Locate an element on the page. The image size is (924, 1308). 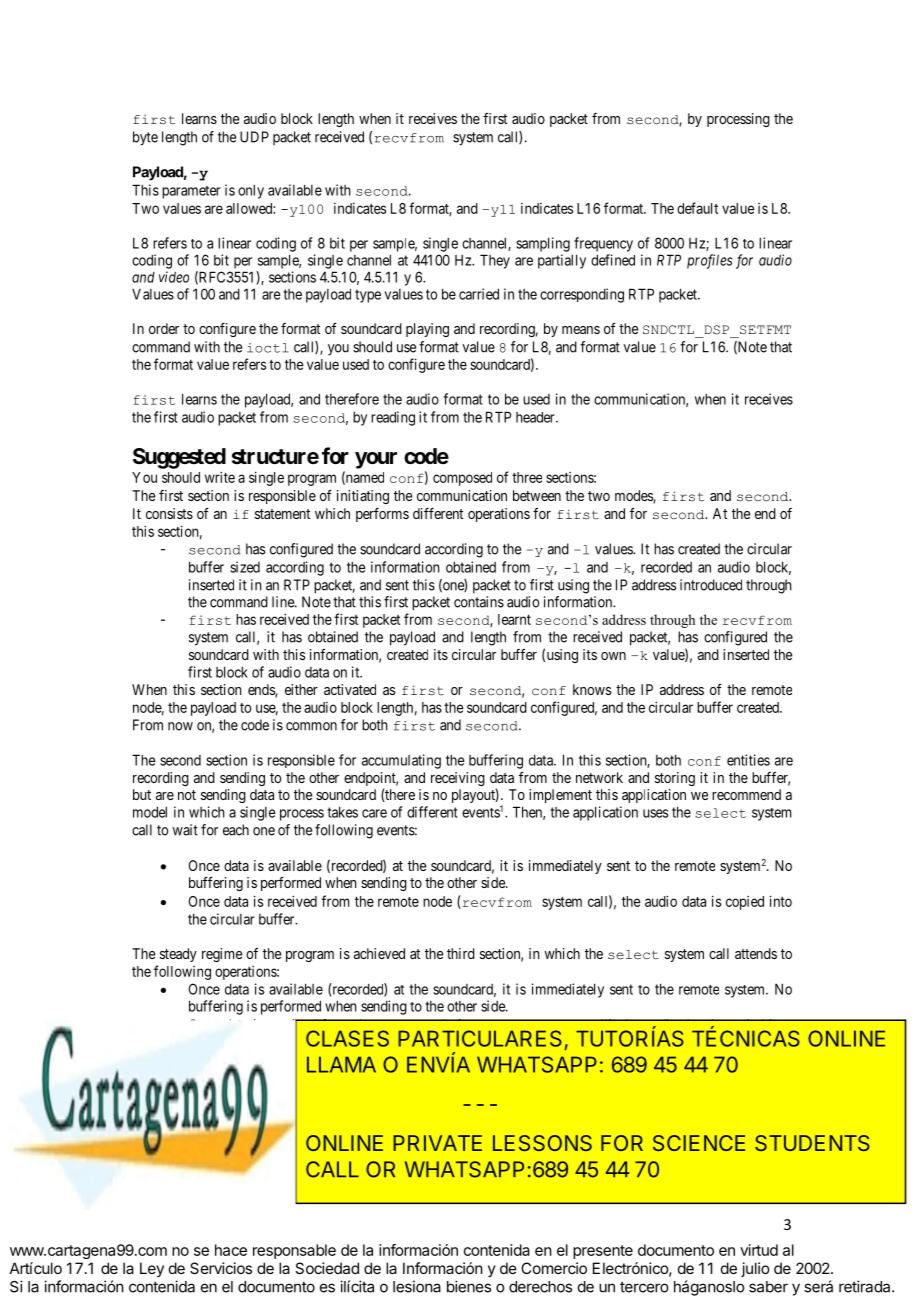
default is located at coordinates (697, 208).
